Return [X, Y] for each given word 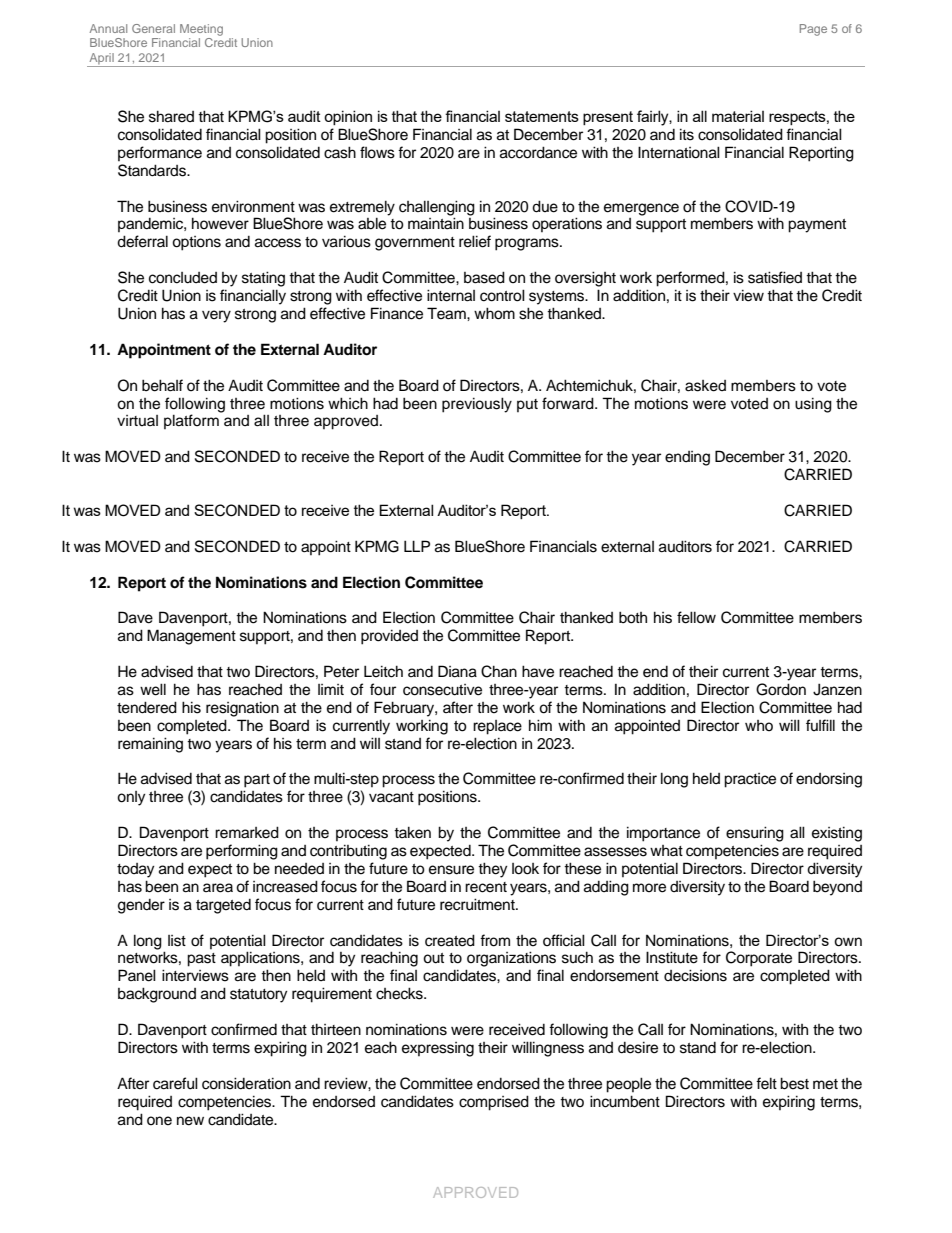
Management [191, 637]
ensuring [755, 834]
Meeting [201, 30]
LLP [417, 546]
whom [494, 313]
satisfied [775, 277]
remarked [247, 832]
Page [813, 30]
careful [175, 1083]
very [216, 316]
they [492, 870]
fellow [696, 617]
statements [542, 116]
